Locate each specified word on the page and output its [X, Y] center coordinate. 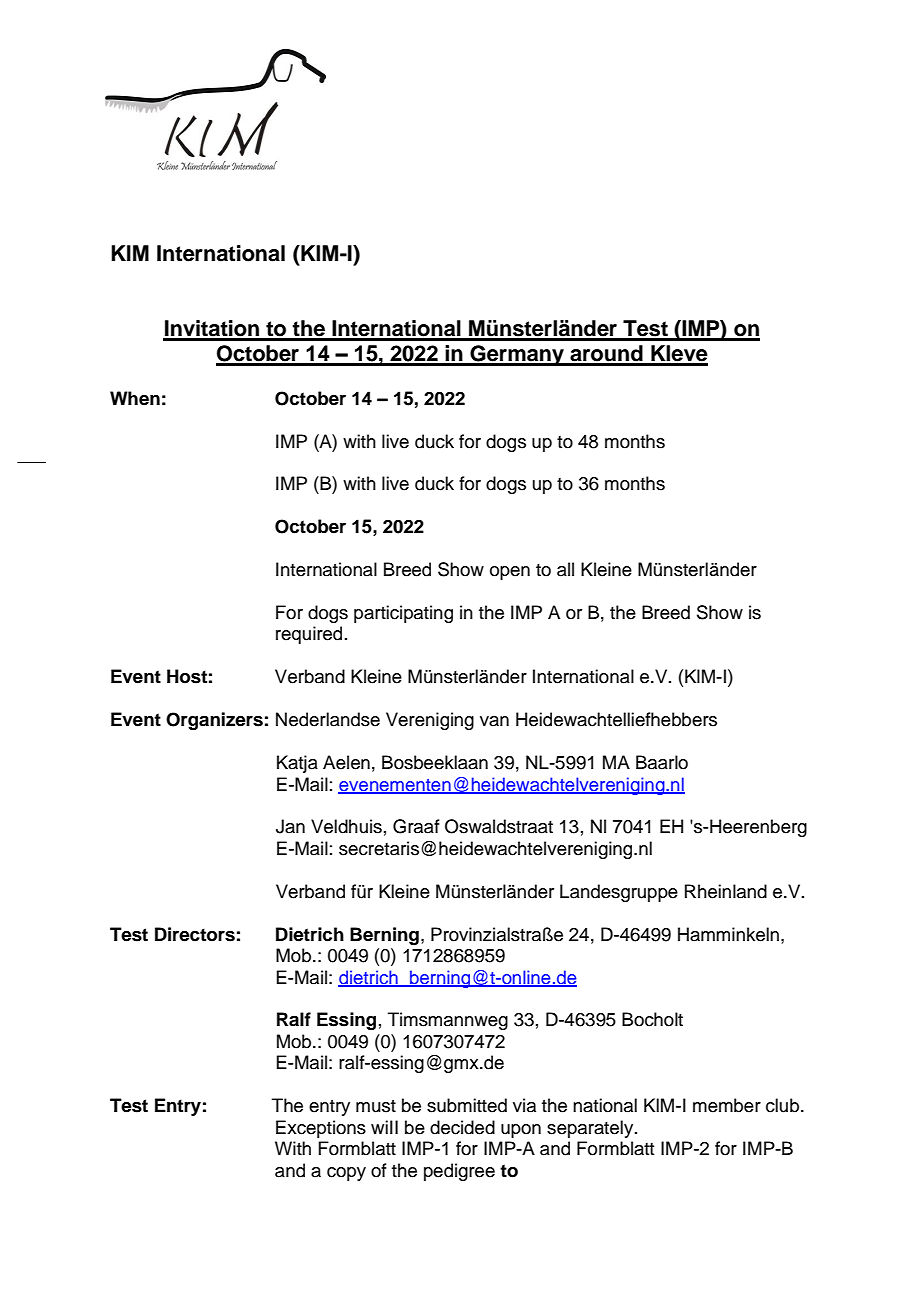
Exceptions [321, 1129]
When [135, 398]
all [565, 569]
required [309, 635]
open [510, 573]
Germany [517, 355]
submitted [467, 1105]
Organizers [214, 721]
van [494, 721]
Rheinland [726, 891]
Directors [195, 934]
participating [403, 614]
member [727, 1105]
